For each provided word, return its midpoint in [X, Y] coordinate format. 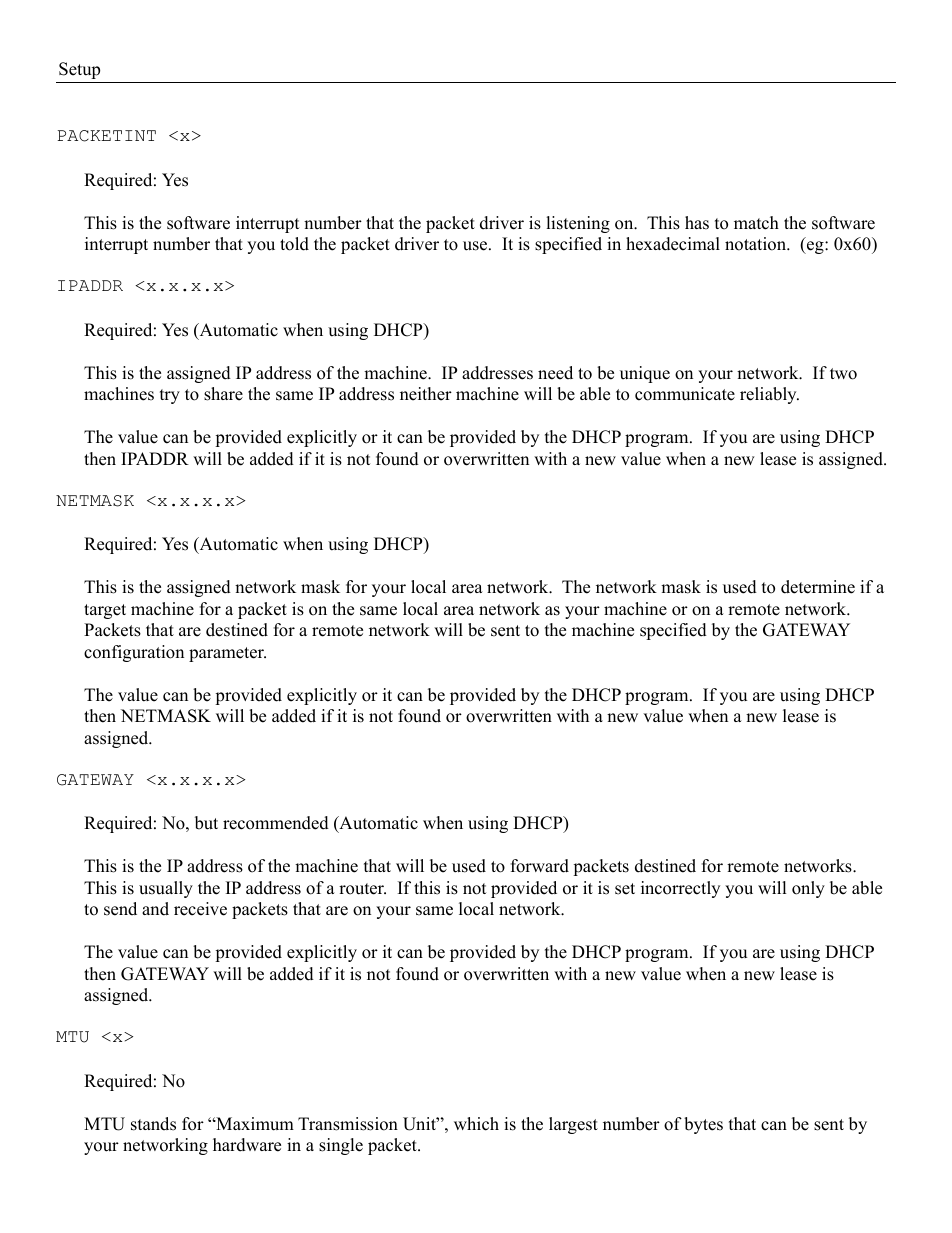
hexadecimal [673, 244]
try [170, 396]
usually [166, 889]
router [362, 889]
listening [578, 224]
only [808, 889]
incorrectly [680, 889]
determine [818, 587]
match [756, 223]
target [105, 611]
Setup [79, 70]
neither [426, 394]
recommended [276, 823]
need [555, 373]
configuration [134, 653]
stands [153, 1124]
